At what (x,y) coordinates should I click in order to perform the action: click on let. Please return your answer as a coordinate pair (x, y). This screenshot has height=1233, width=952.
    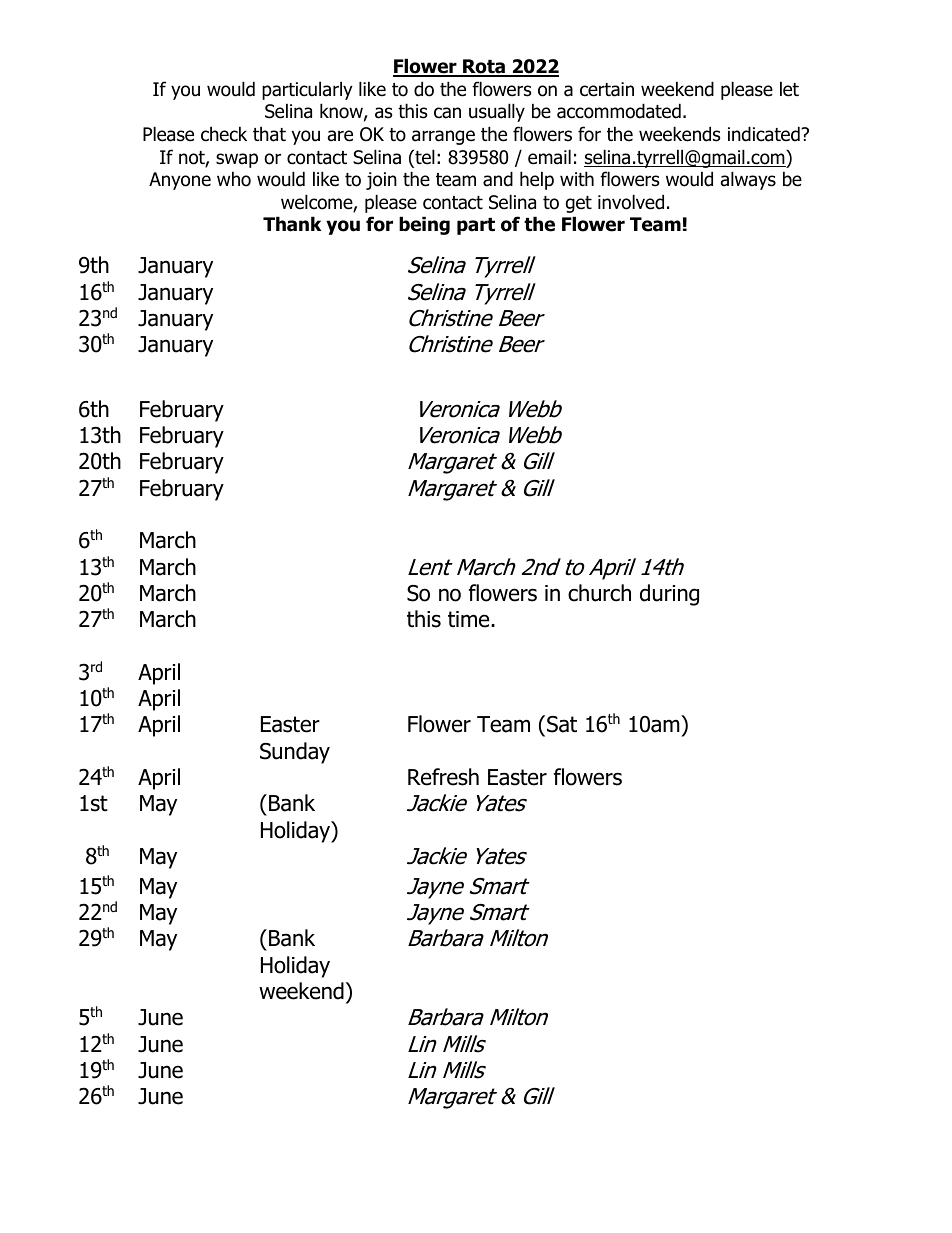
    Looking at the image, I should click on (789, 89).
